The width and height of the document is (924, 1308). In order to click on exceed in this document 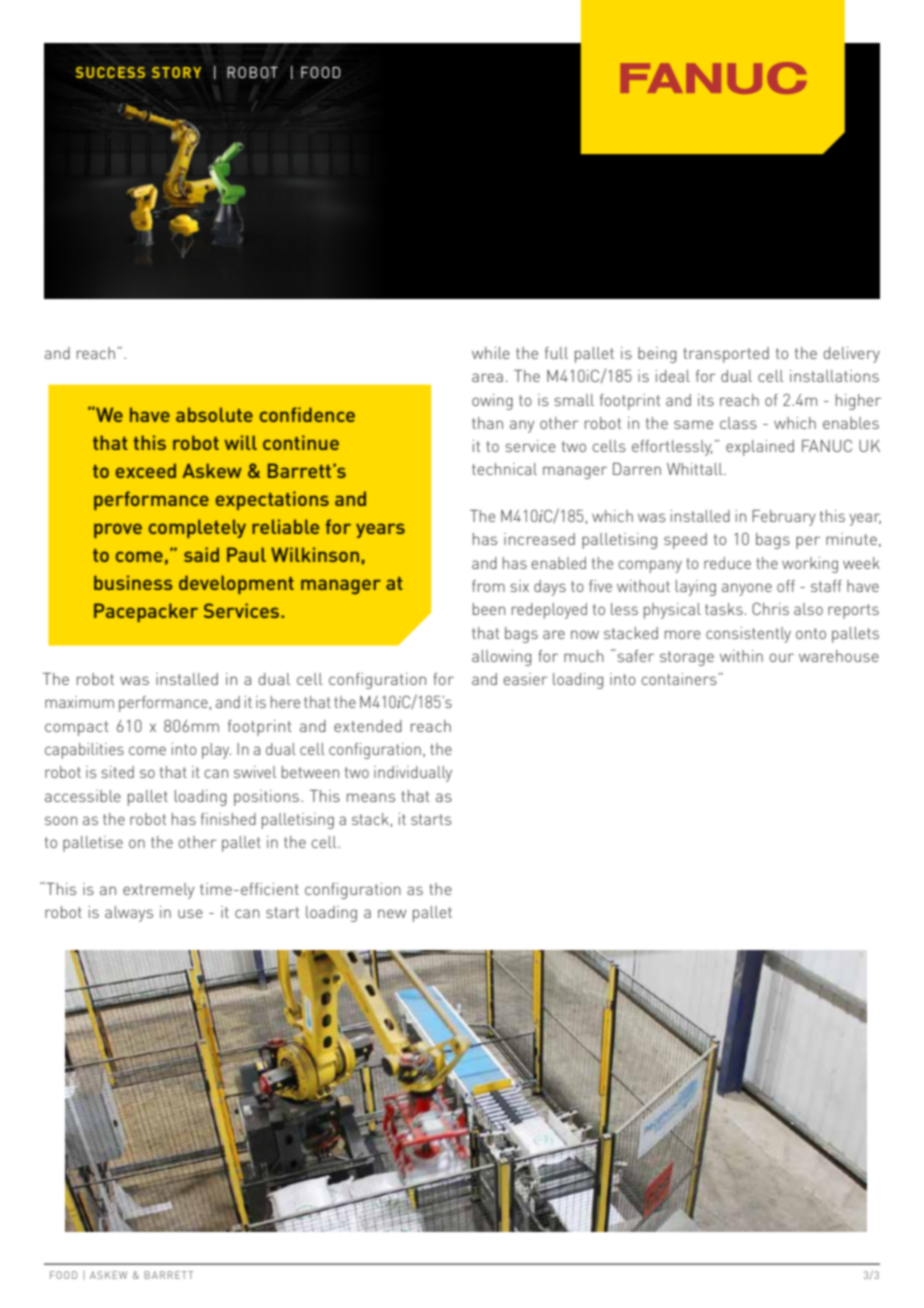, I will do `click(146, 470)`.
